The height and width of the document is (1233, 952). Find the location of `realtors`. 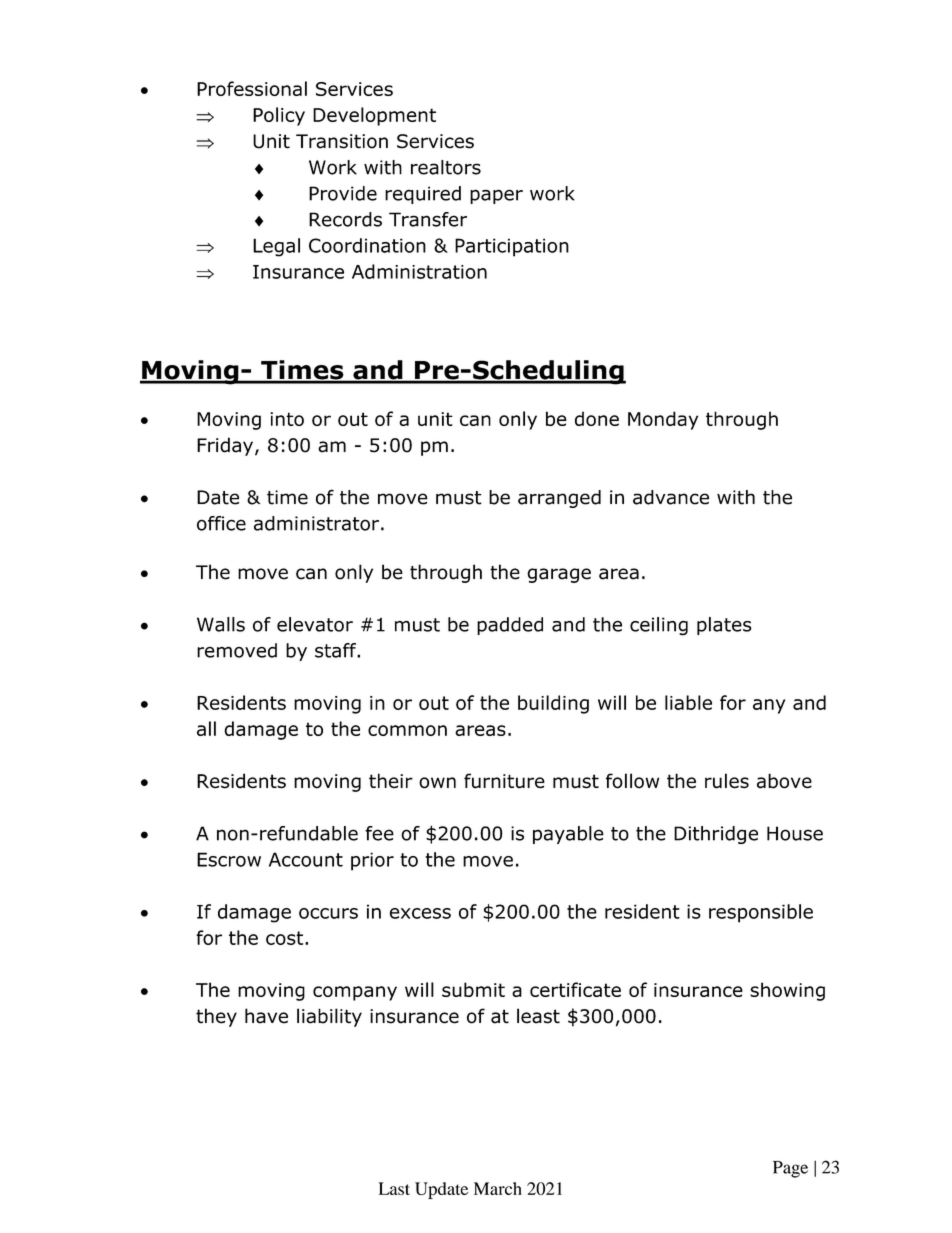

realtors is located at coordinates (446, 167).
